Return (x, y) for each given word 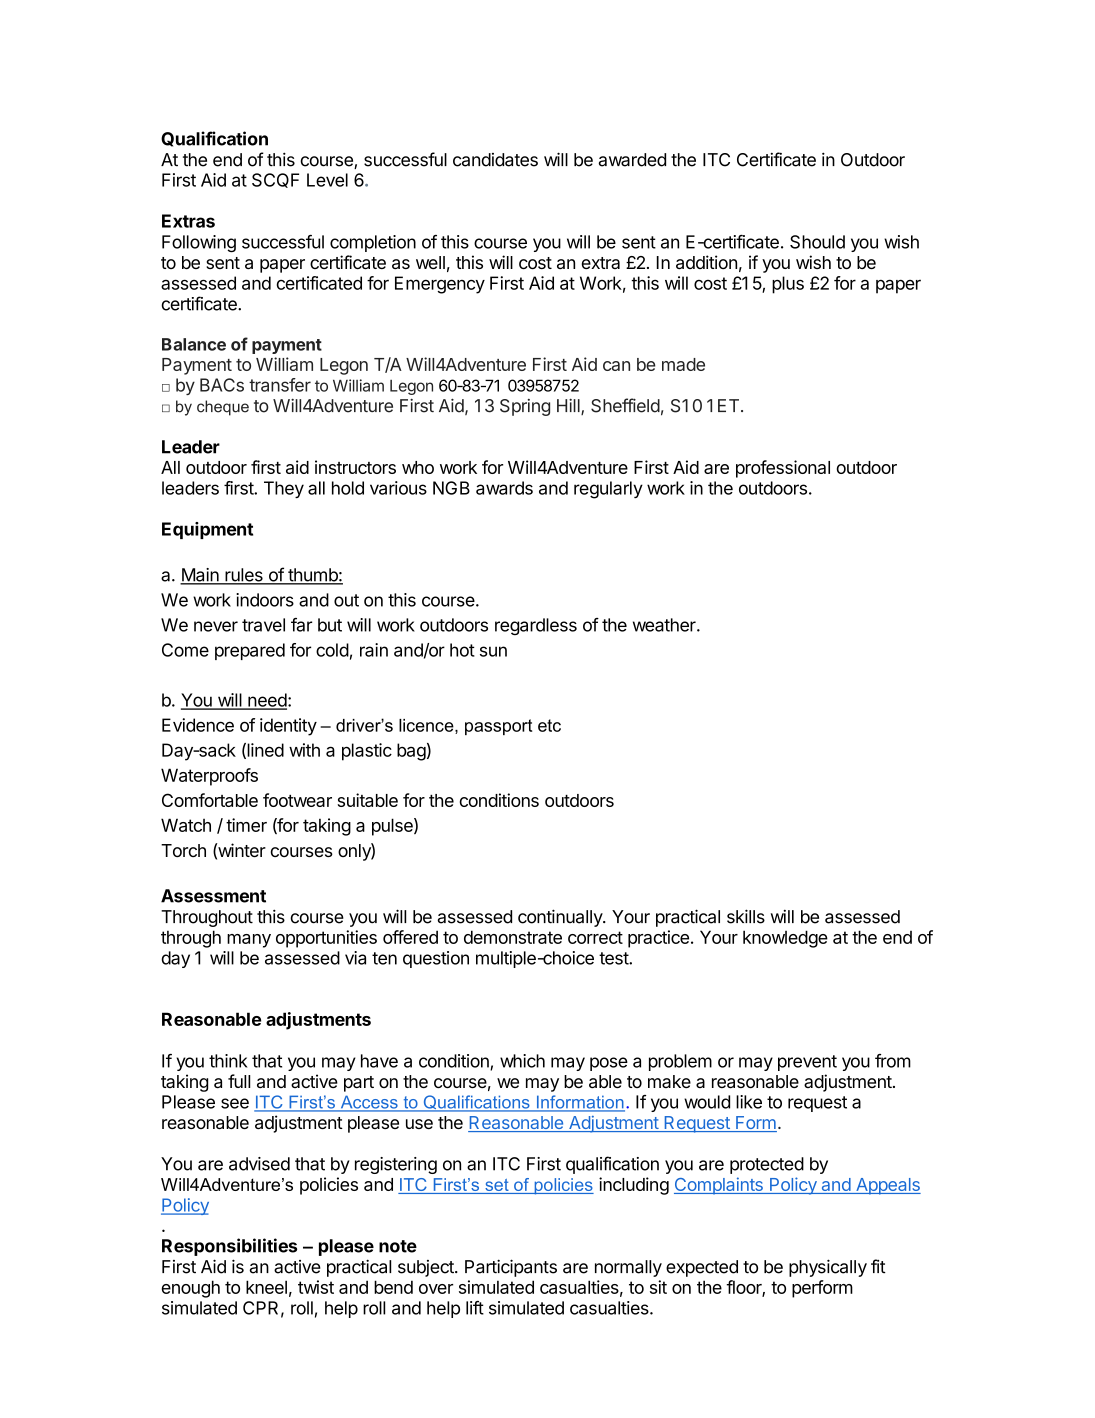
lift (475, 1308)
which (522, 1061)
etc (549, 725)
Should (817, 242)
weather (665, 625)
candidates (495, 160)
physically (828, 1268)
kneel (266, 1287)
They (284, 489)
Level (327, 180)
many (249, 941)
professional (783, 469)
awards (504, 488)
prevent (807, 1063)
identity (288, 727)
